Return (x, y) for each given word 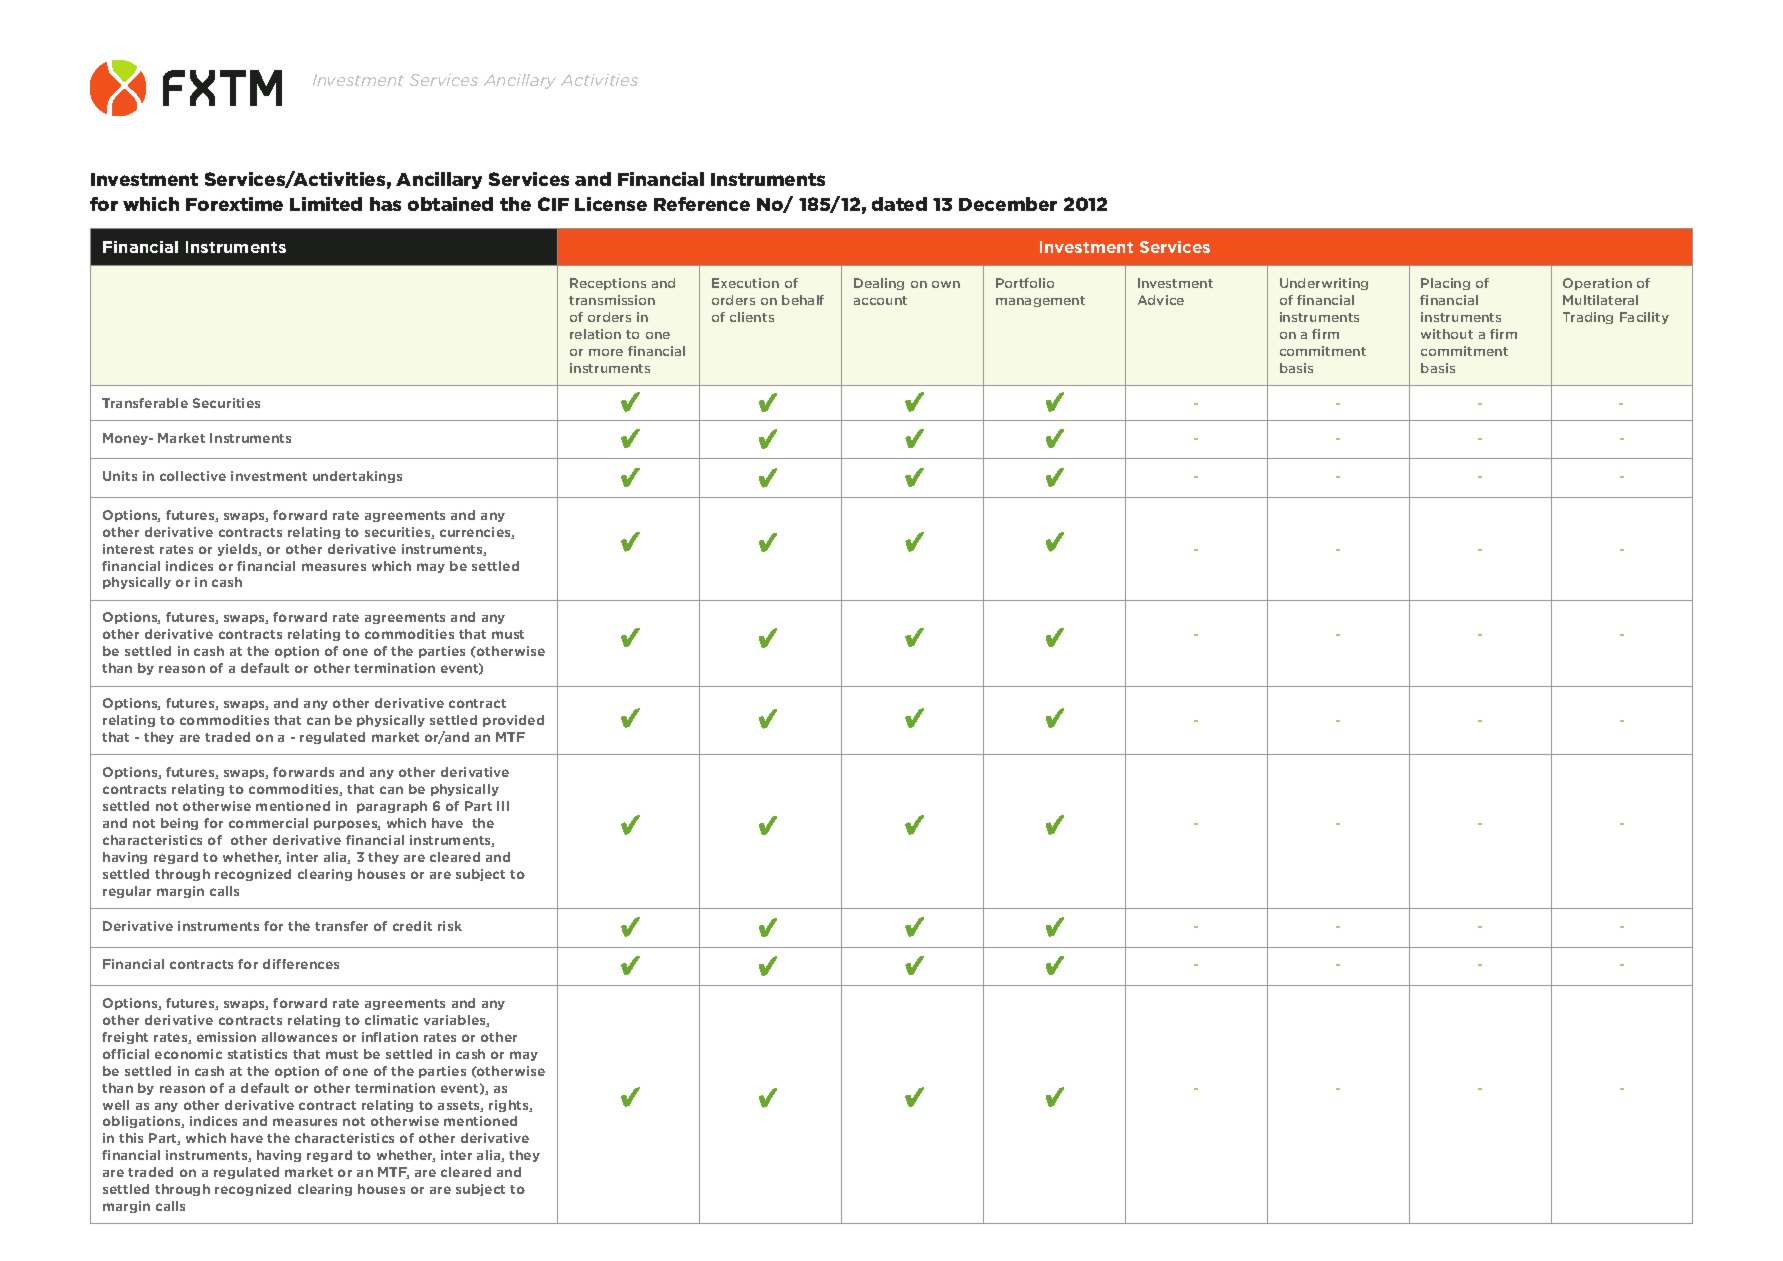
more (606, 352)
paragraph (392, 807)
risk (450, 926)
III (503, 806)
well (116, 1105)
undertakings (357, 477)
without (1447, 334)
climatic (391, 1020)
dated (899, 204)
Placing (1445, 284)
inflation (390, 1037)
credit (412, 926)
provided (513, 721)
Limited (326, 204)
